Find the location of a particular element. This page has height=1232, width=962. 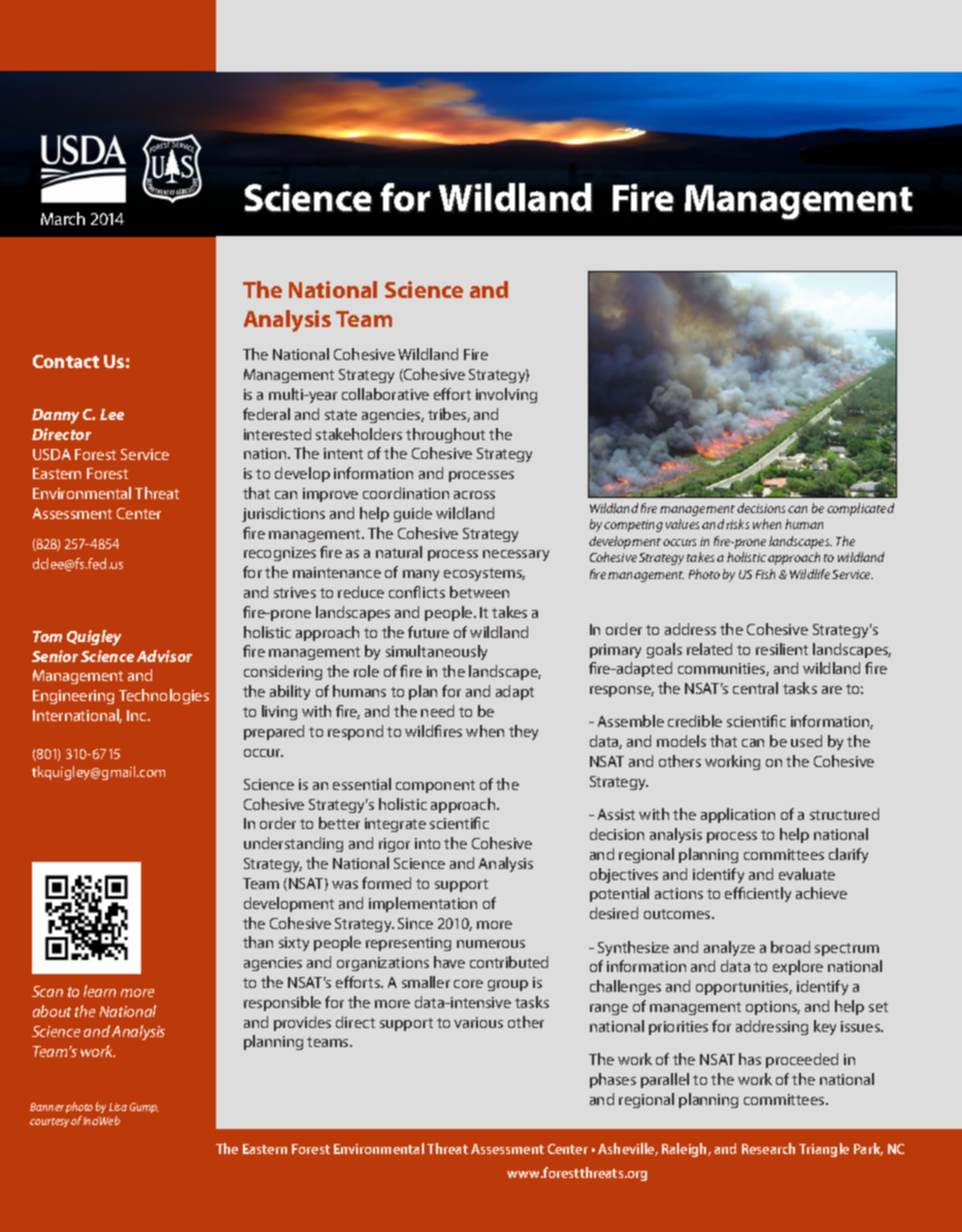

collaborative is located at coordinates (385, 394).
